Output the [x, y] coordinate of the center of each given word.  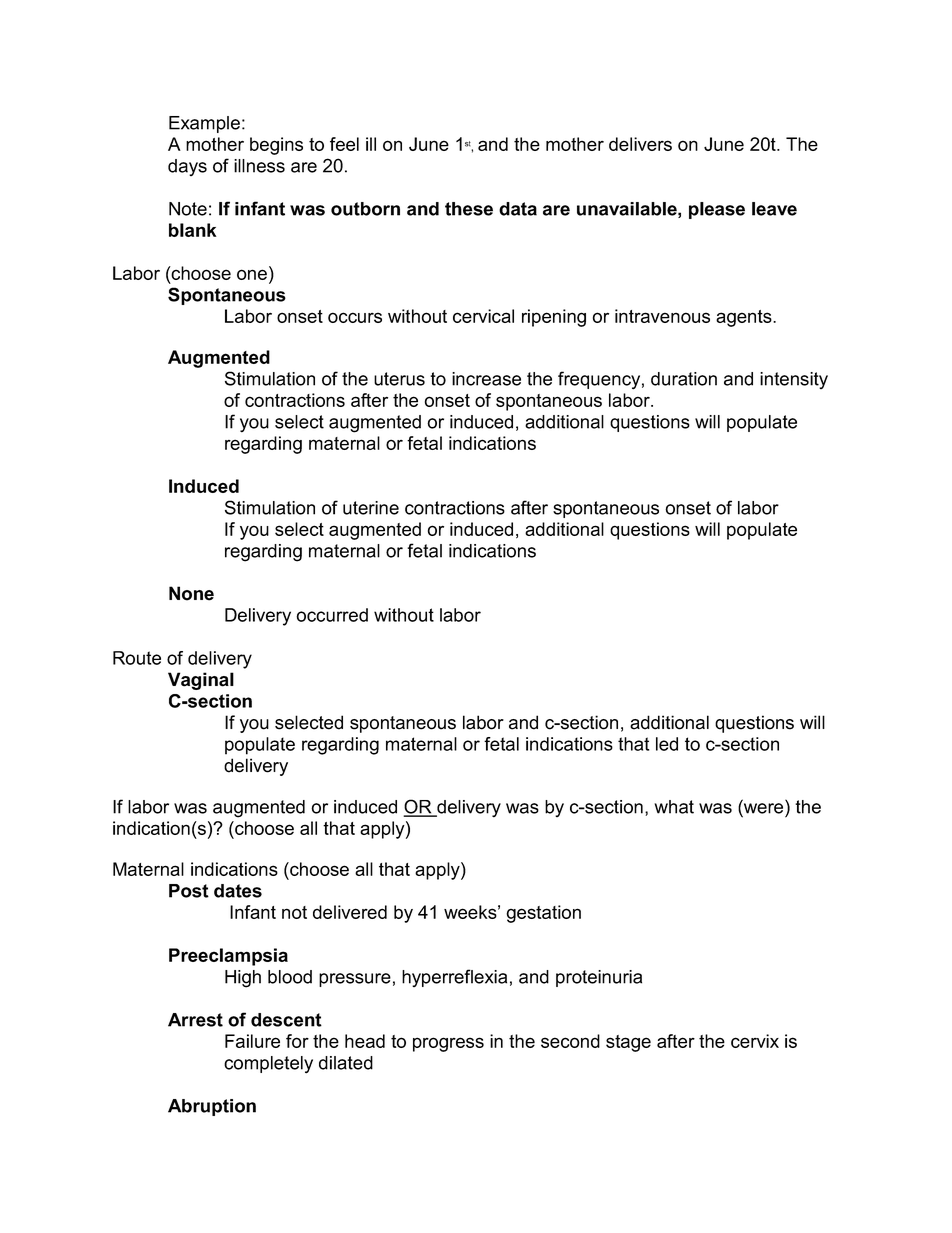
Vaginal [201, 681]
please [717, 210]
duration [684, 379]
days [187, 167]
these [469, 209]
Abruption [212, 1107]
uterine [371, 508]
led [667, 744]
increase [486, 379]
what [674, 807]
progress [448, 1044]
